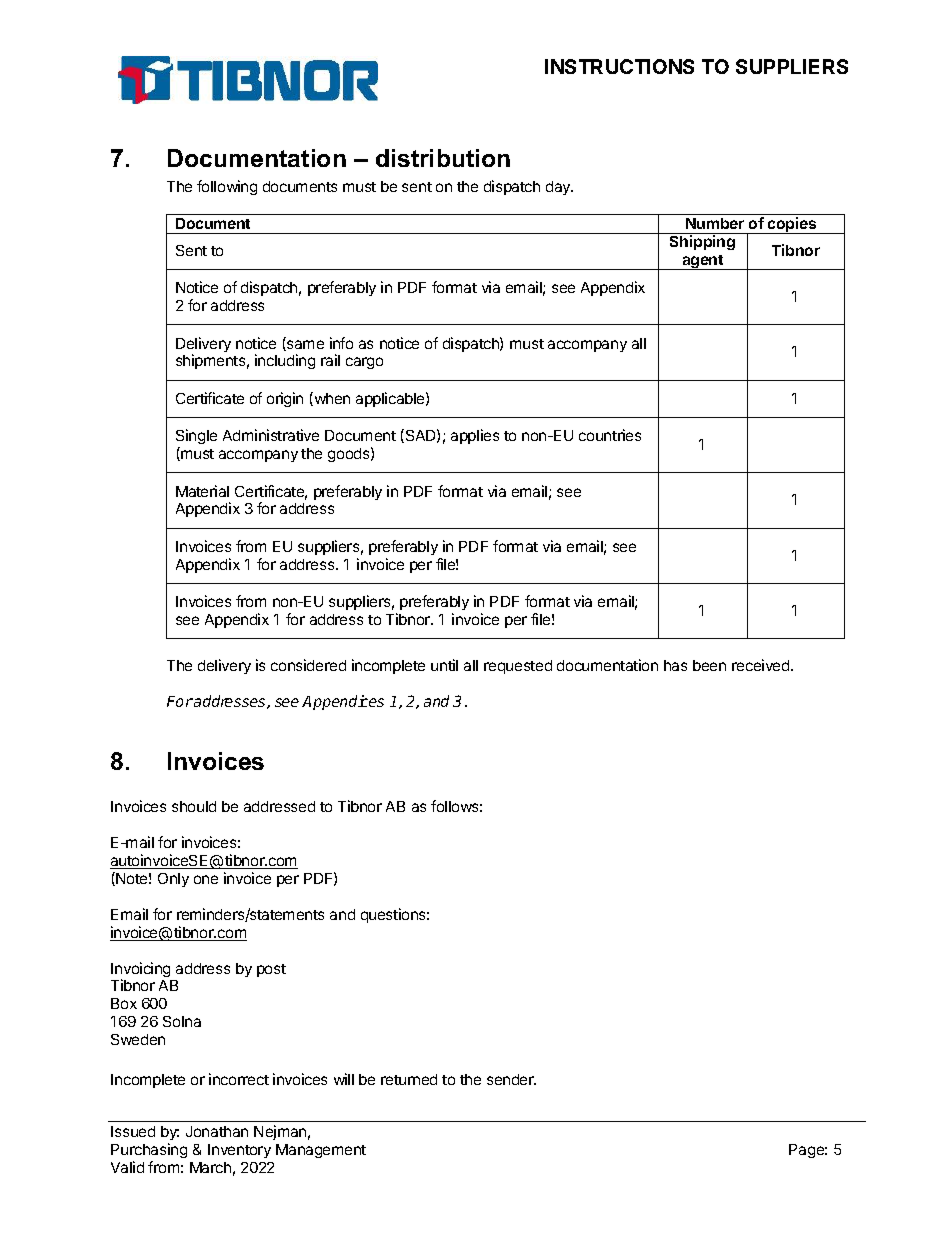 Image resolution: width=952 pixels, height=1233 pixels. I want to click on until, so click(444, 665).
